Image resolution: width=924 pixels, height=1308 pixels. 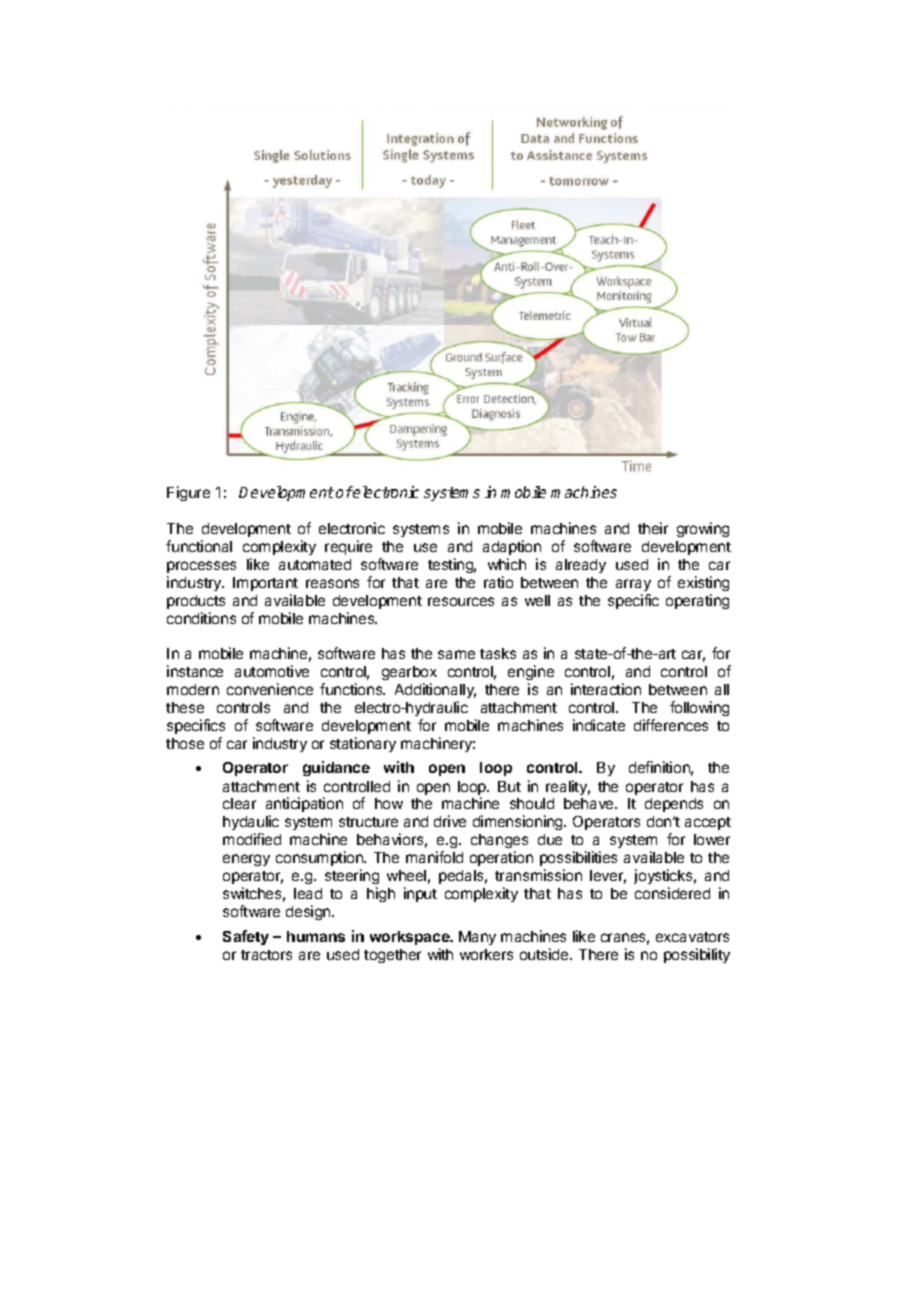 I want to click on Figure, so click(x=188, y=493).
